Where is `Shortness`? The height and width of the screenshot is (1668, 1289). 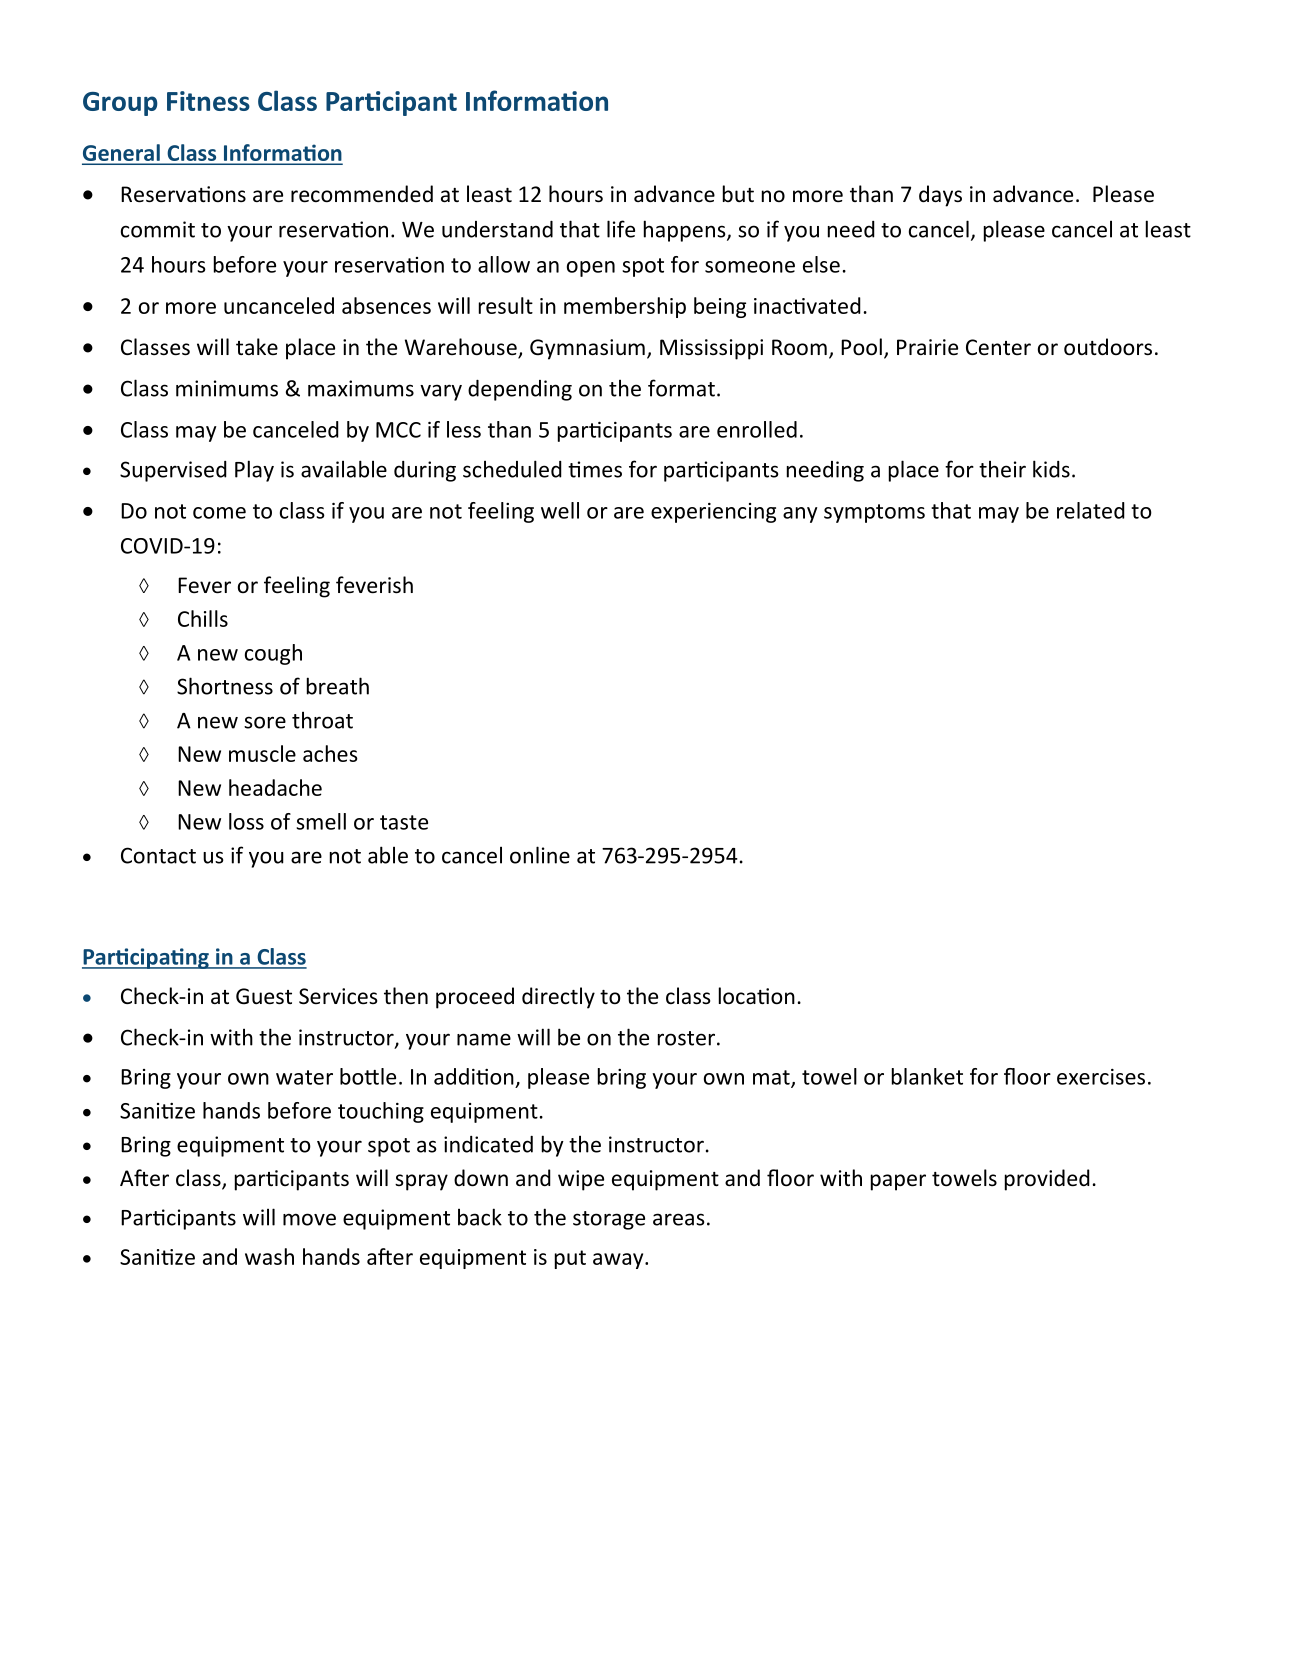
Shortness is located at coordinates (225, 686).
